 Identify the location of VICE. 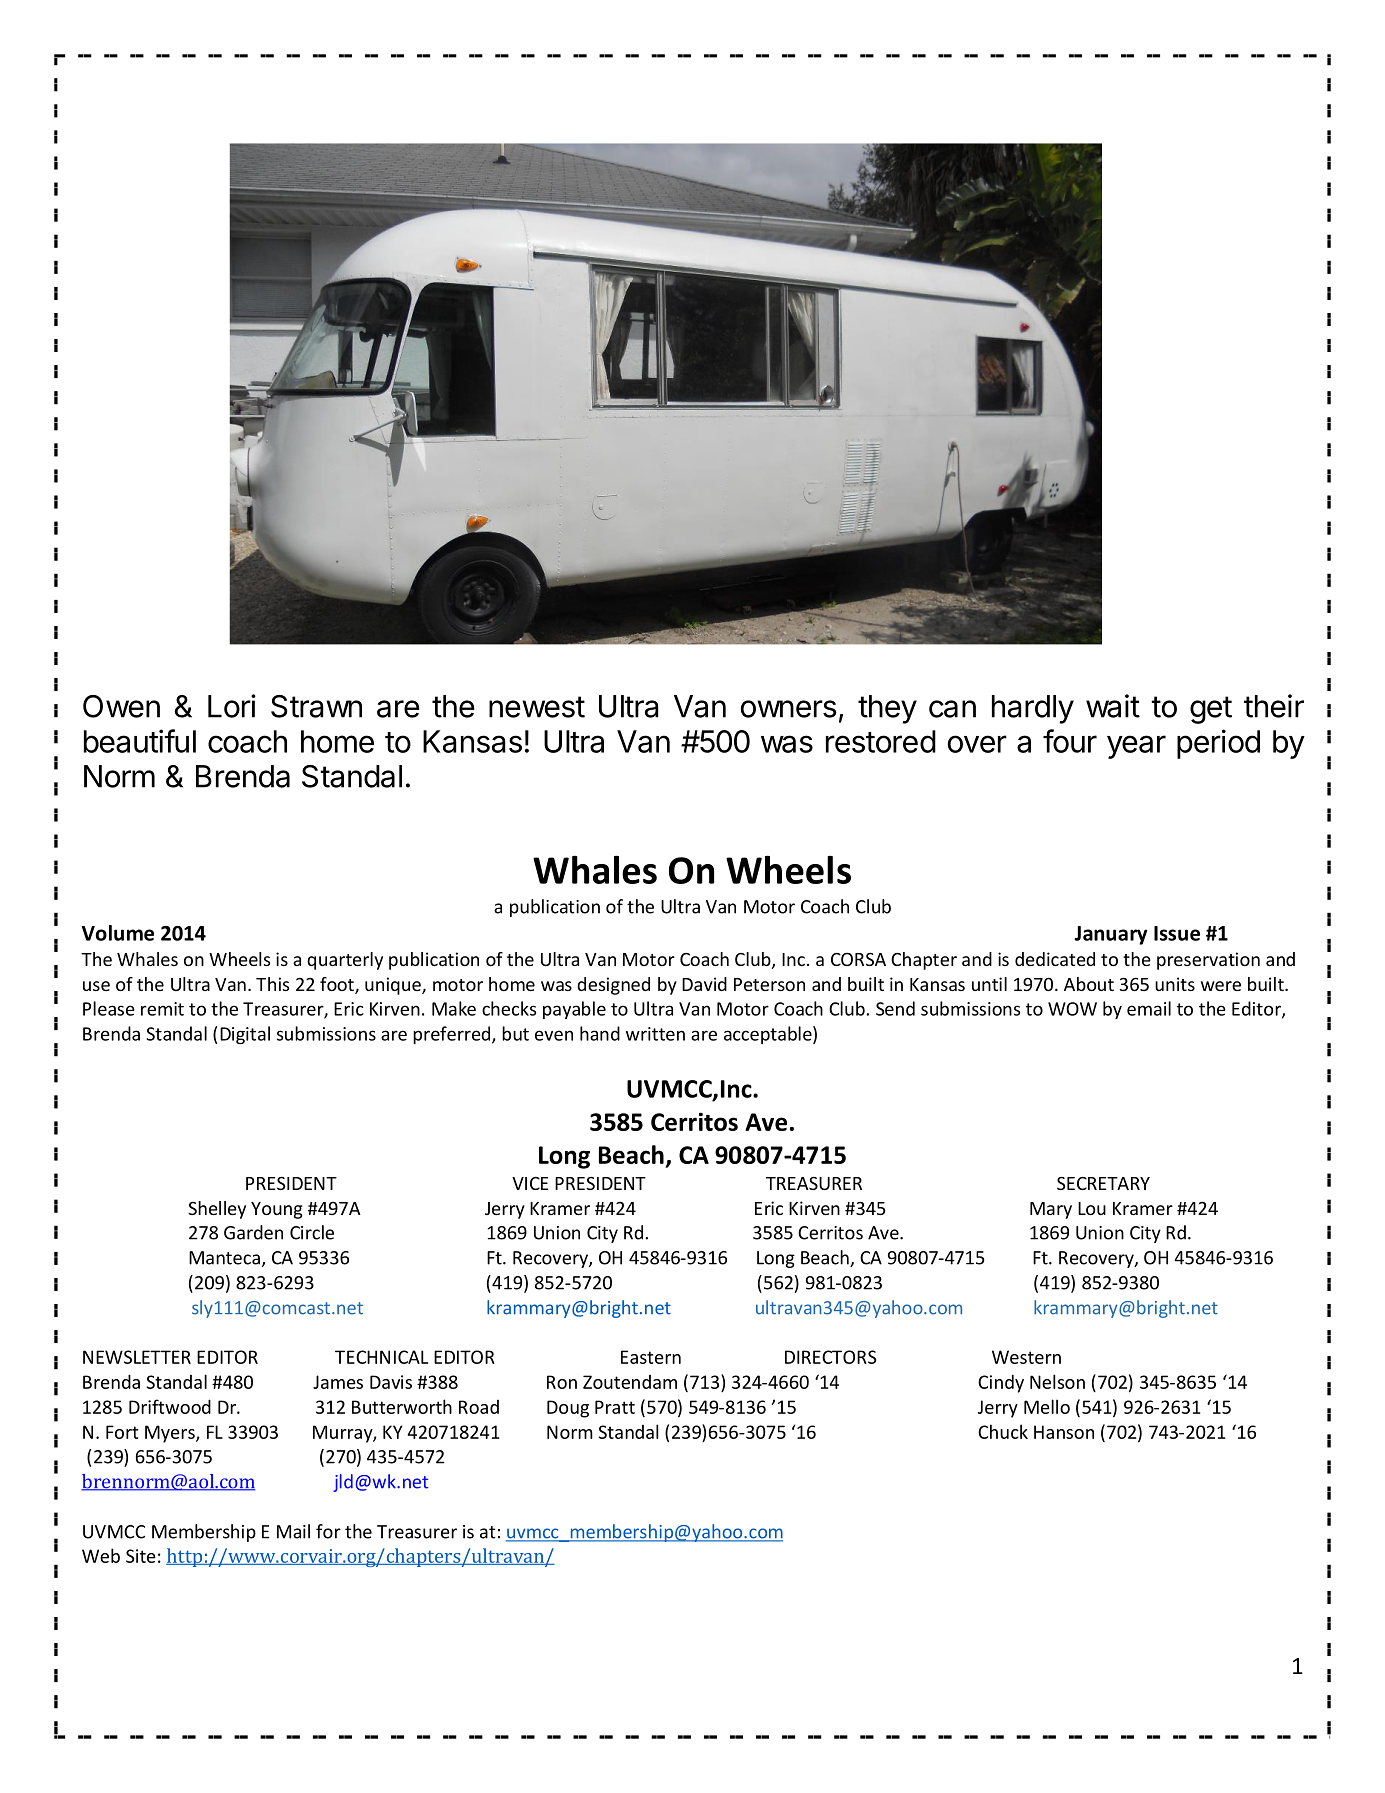
(530, 1183).
